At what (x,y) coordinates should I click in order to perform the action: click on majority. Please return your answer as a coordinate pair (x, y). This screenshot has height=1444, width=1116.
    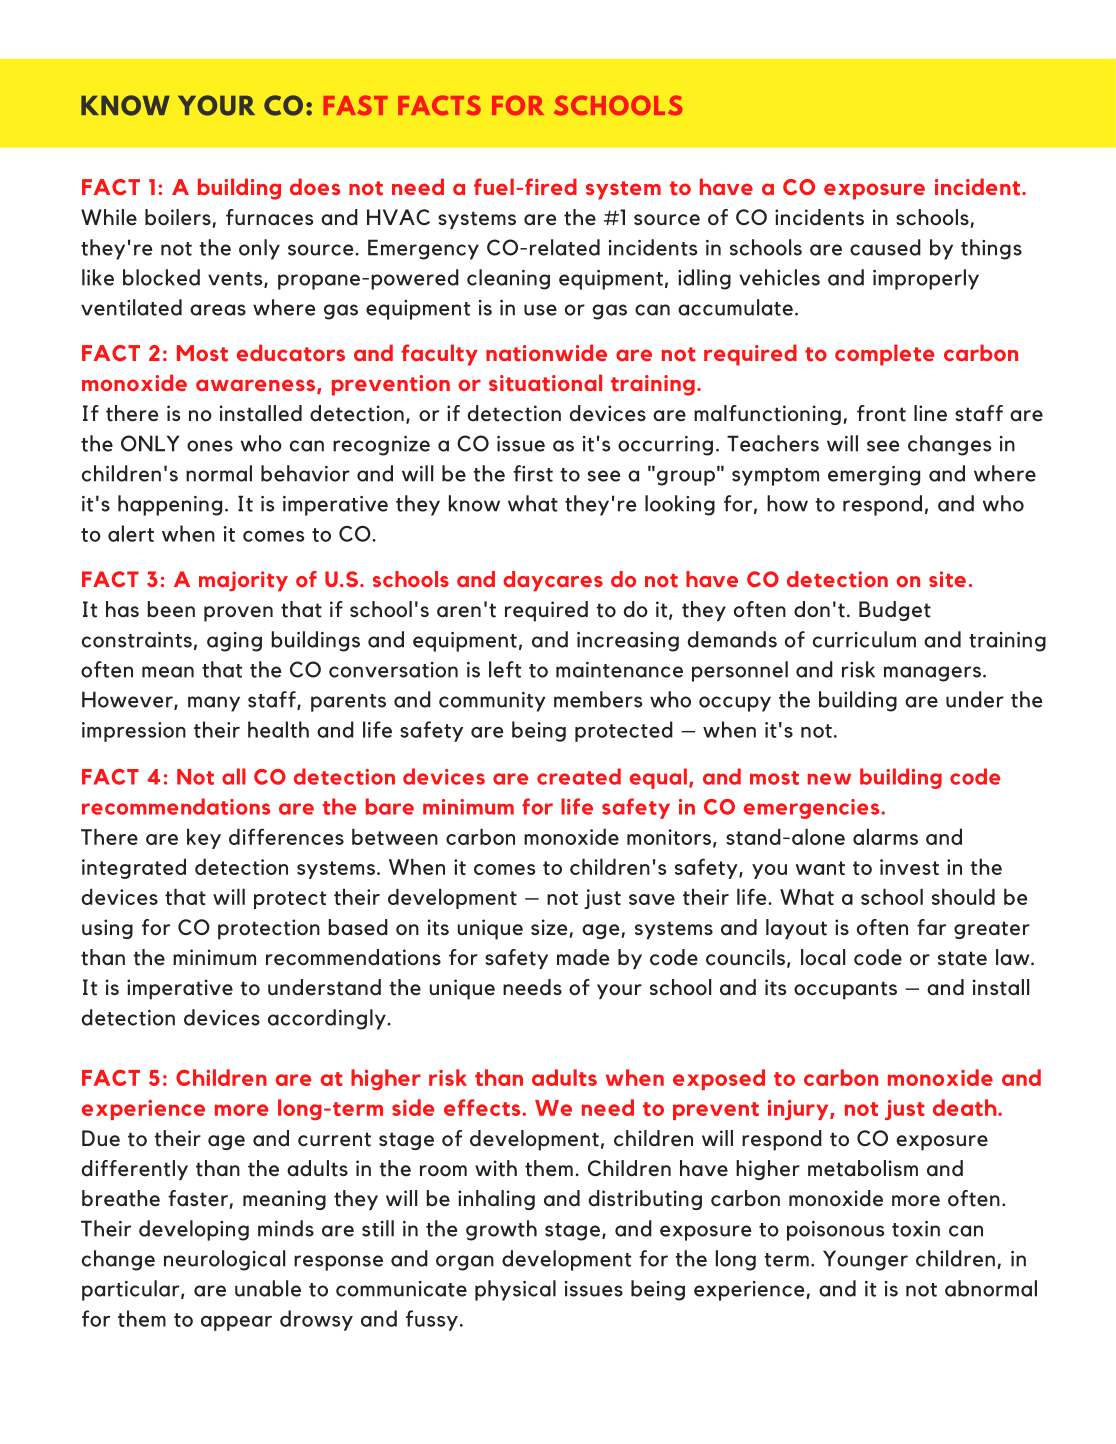
    Looking at the image, I should click on (243, 581).
